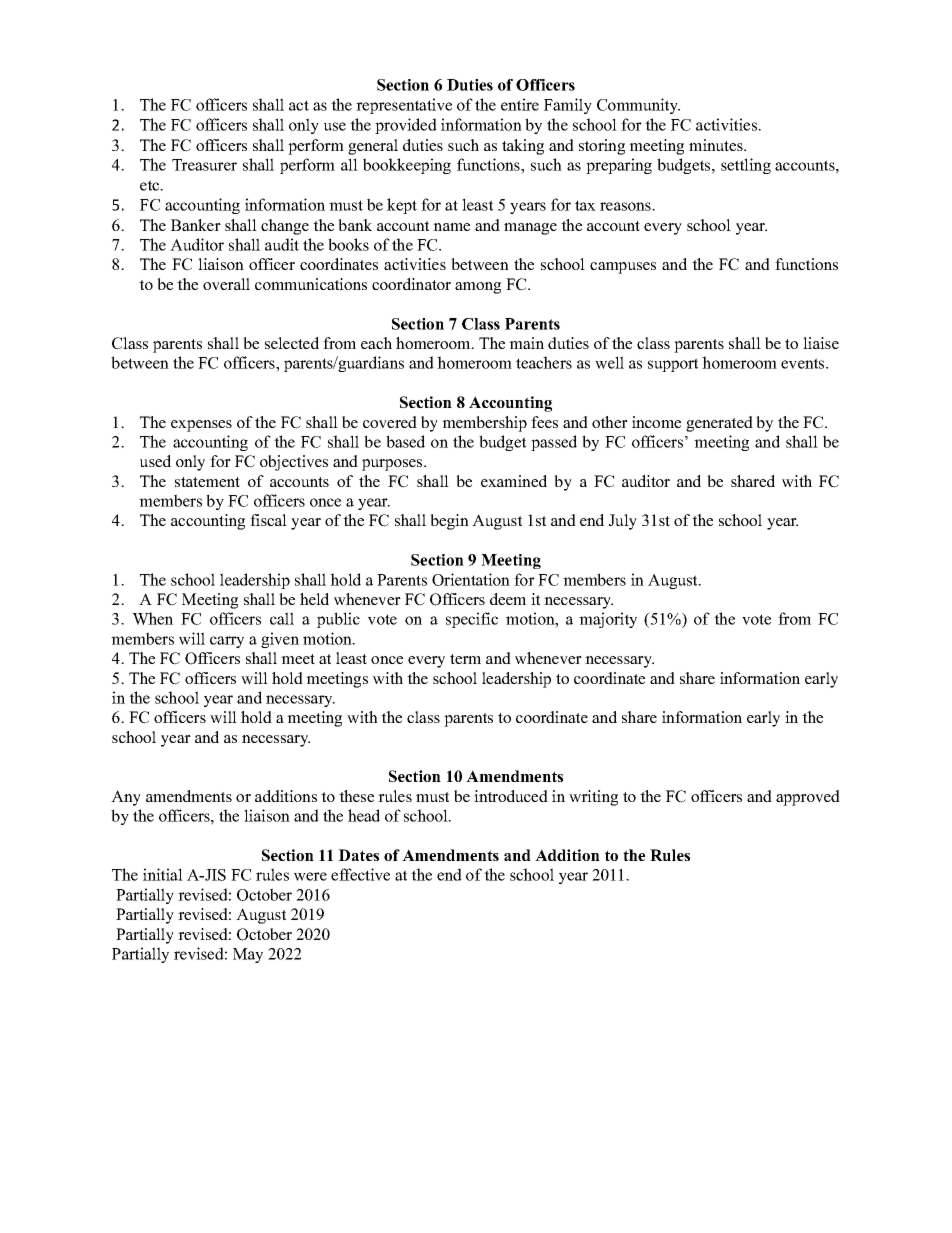  Describe the element at coordinates (360, 874) in the document. I see `effective` at that location.
